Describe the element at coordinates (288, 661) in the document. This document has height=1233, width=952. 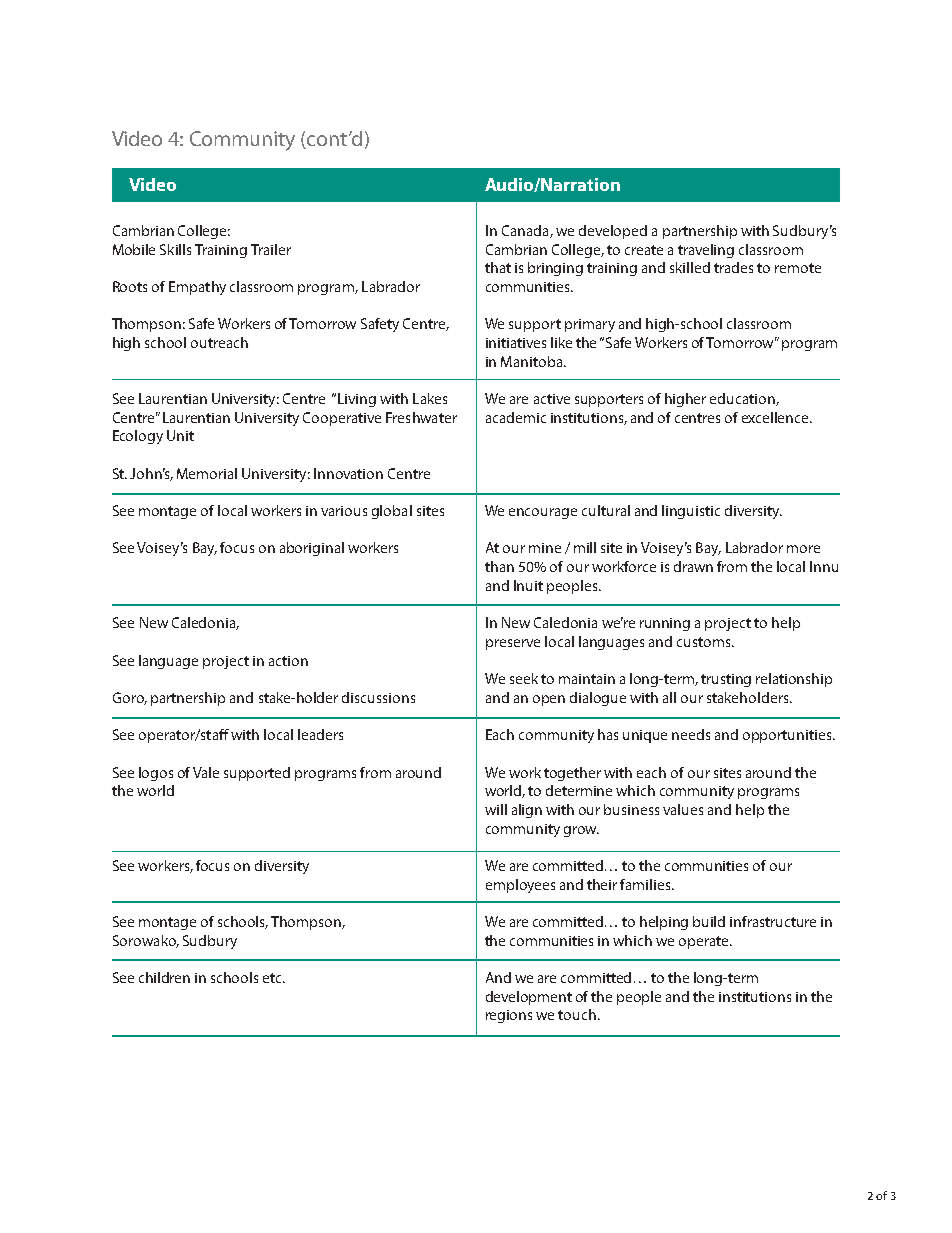
I see `action` at that location.
